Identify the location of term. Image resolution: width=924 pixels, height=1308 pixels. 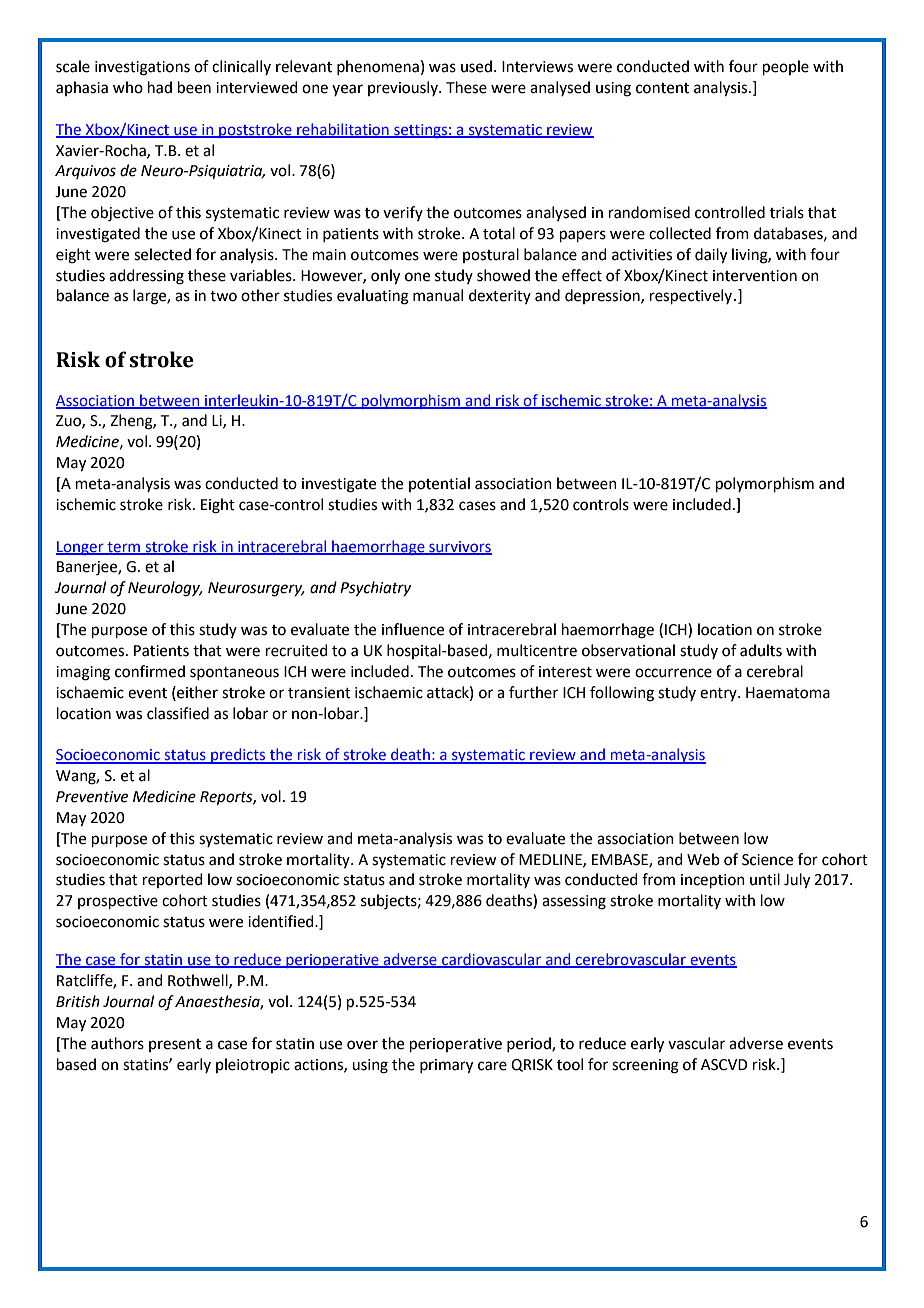
(123, 548).
